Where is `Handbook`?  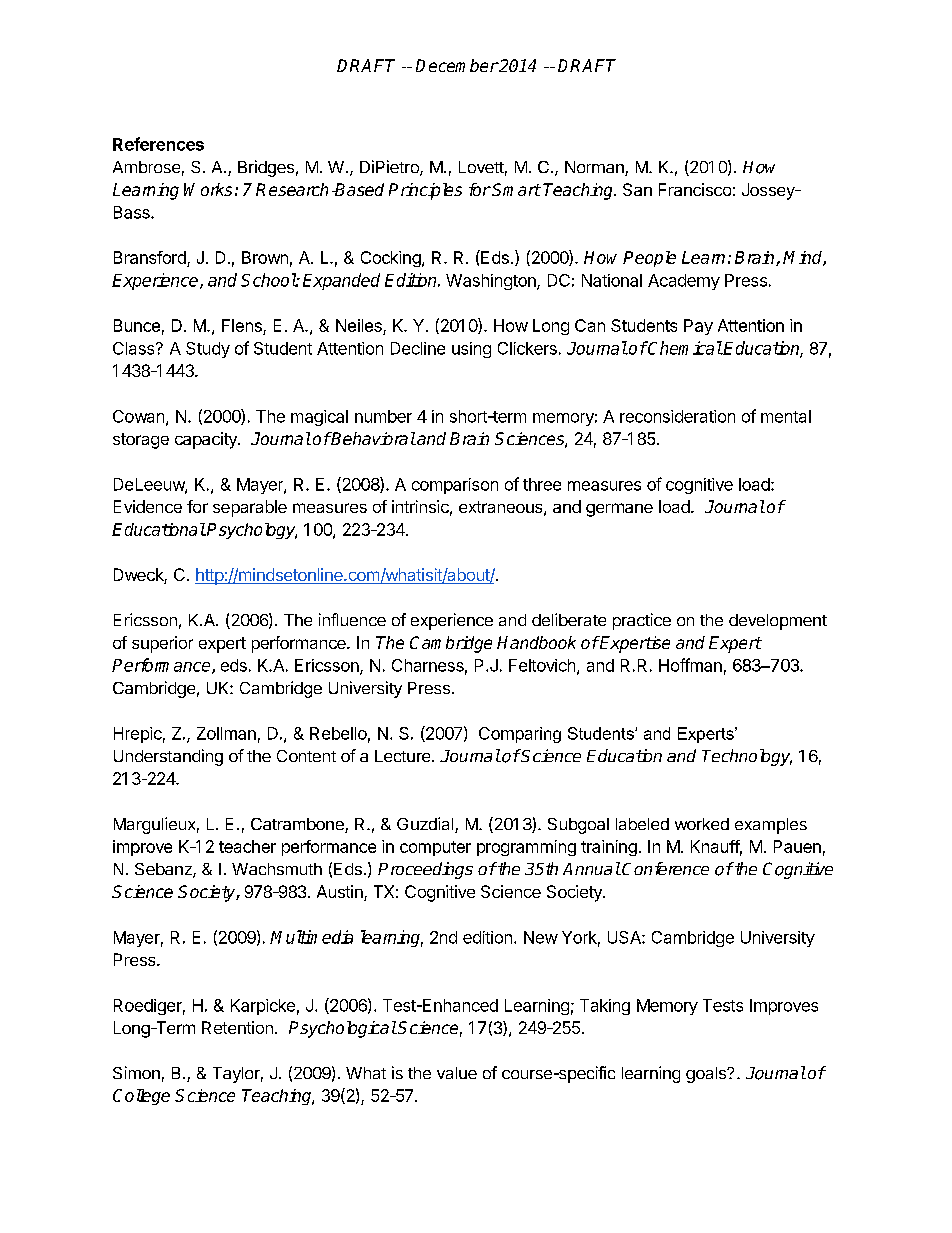 Handbook is located at coordinates (536, 642).
